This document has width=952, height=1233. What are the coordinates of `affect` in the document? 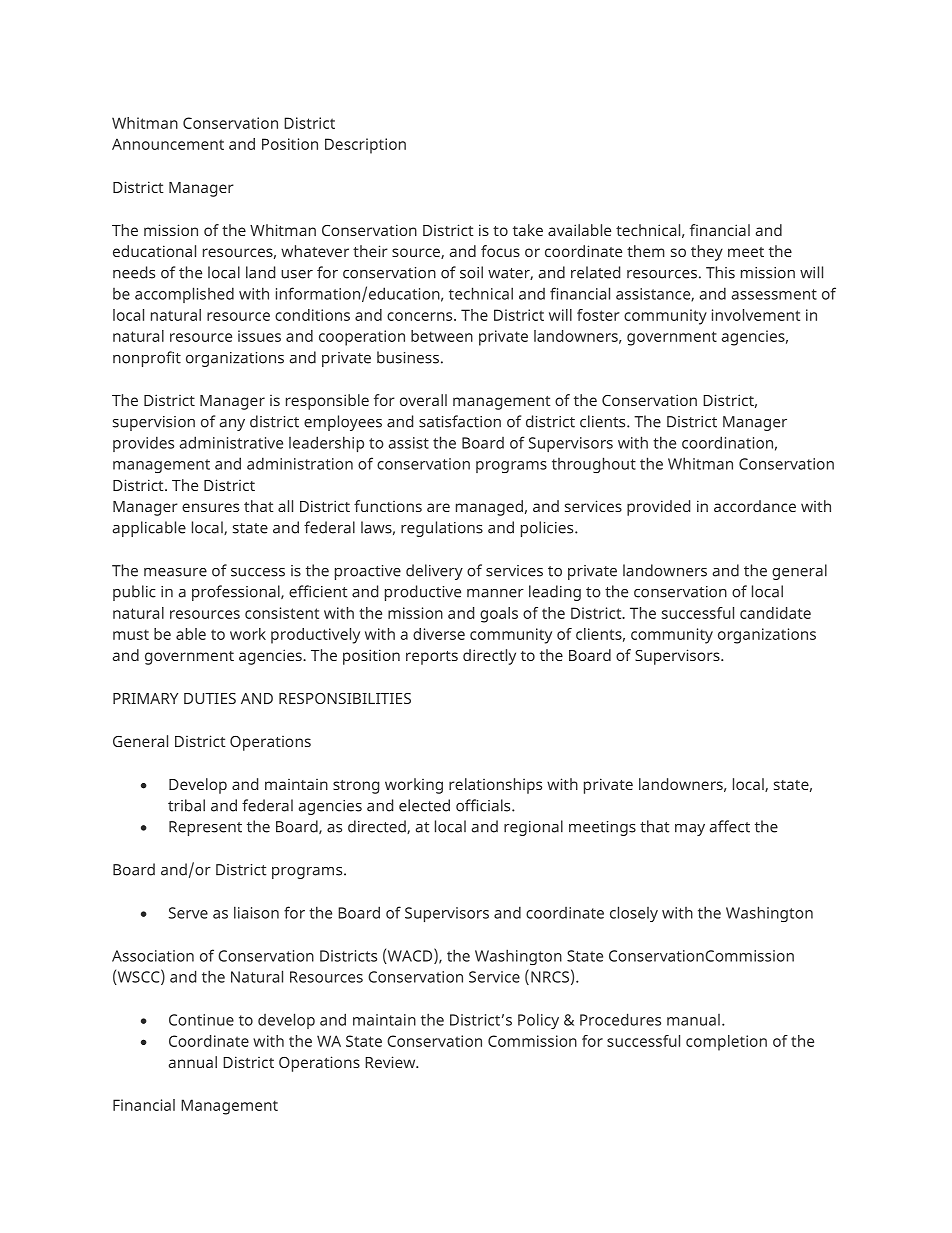 It's located at (730, 826).
